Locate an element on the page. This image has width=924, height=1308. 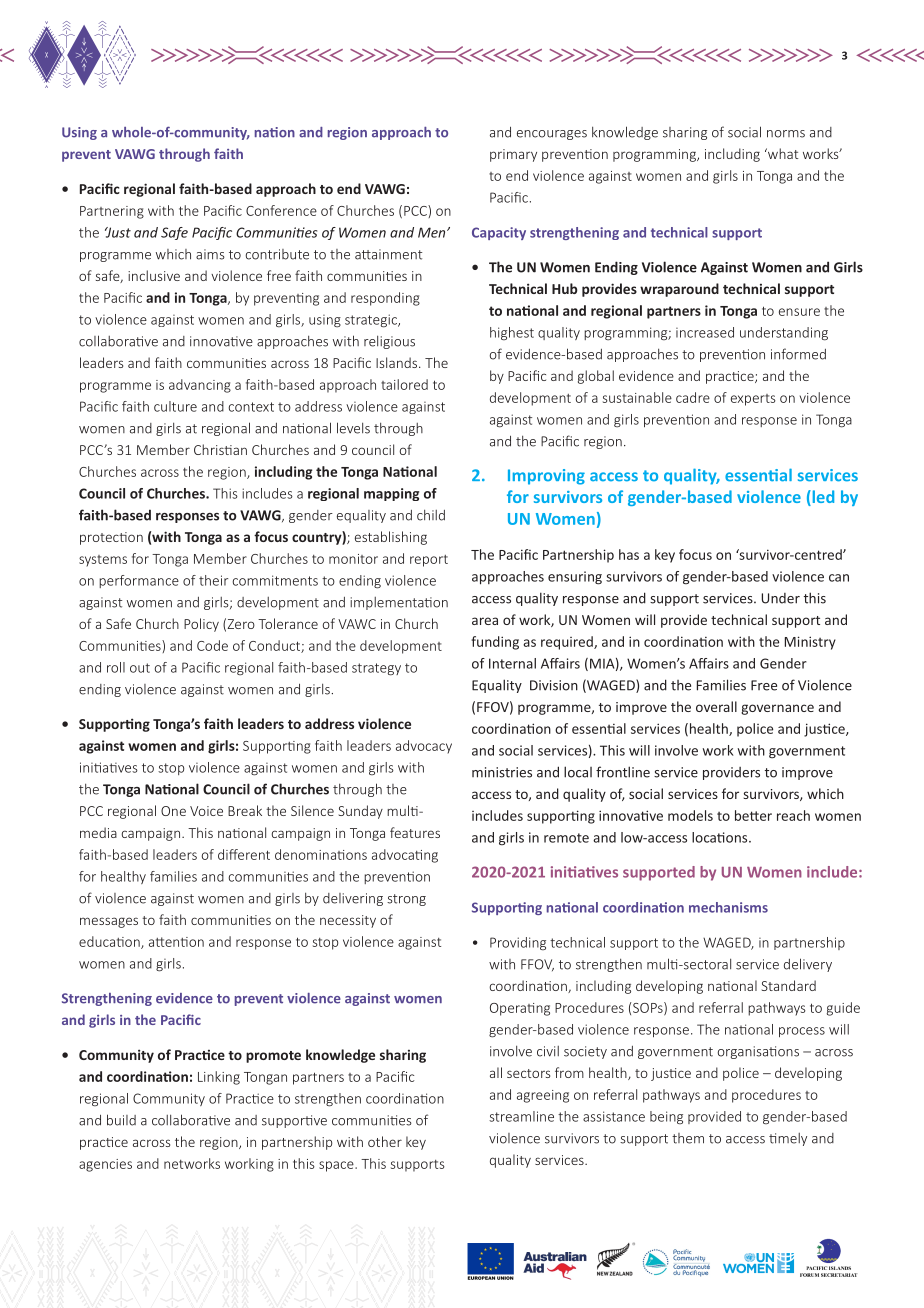
funding is located at coordinates (495, 643).
